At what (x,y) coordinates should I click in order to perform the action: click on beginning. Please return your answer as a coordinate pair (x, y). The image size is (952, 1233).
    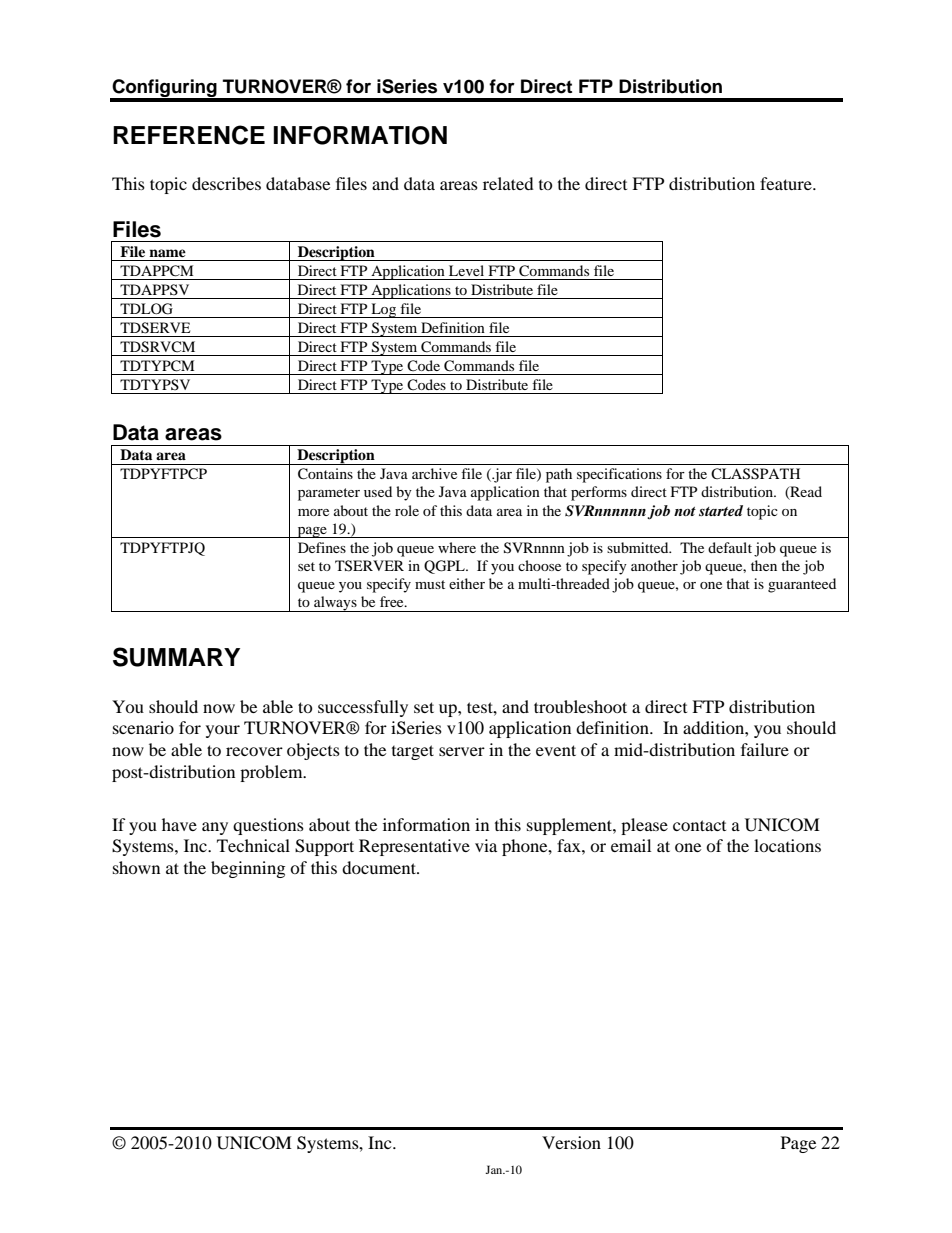
    Looking at the image, I should click on (248, 869).
